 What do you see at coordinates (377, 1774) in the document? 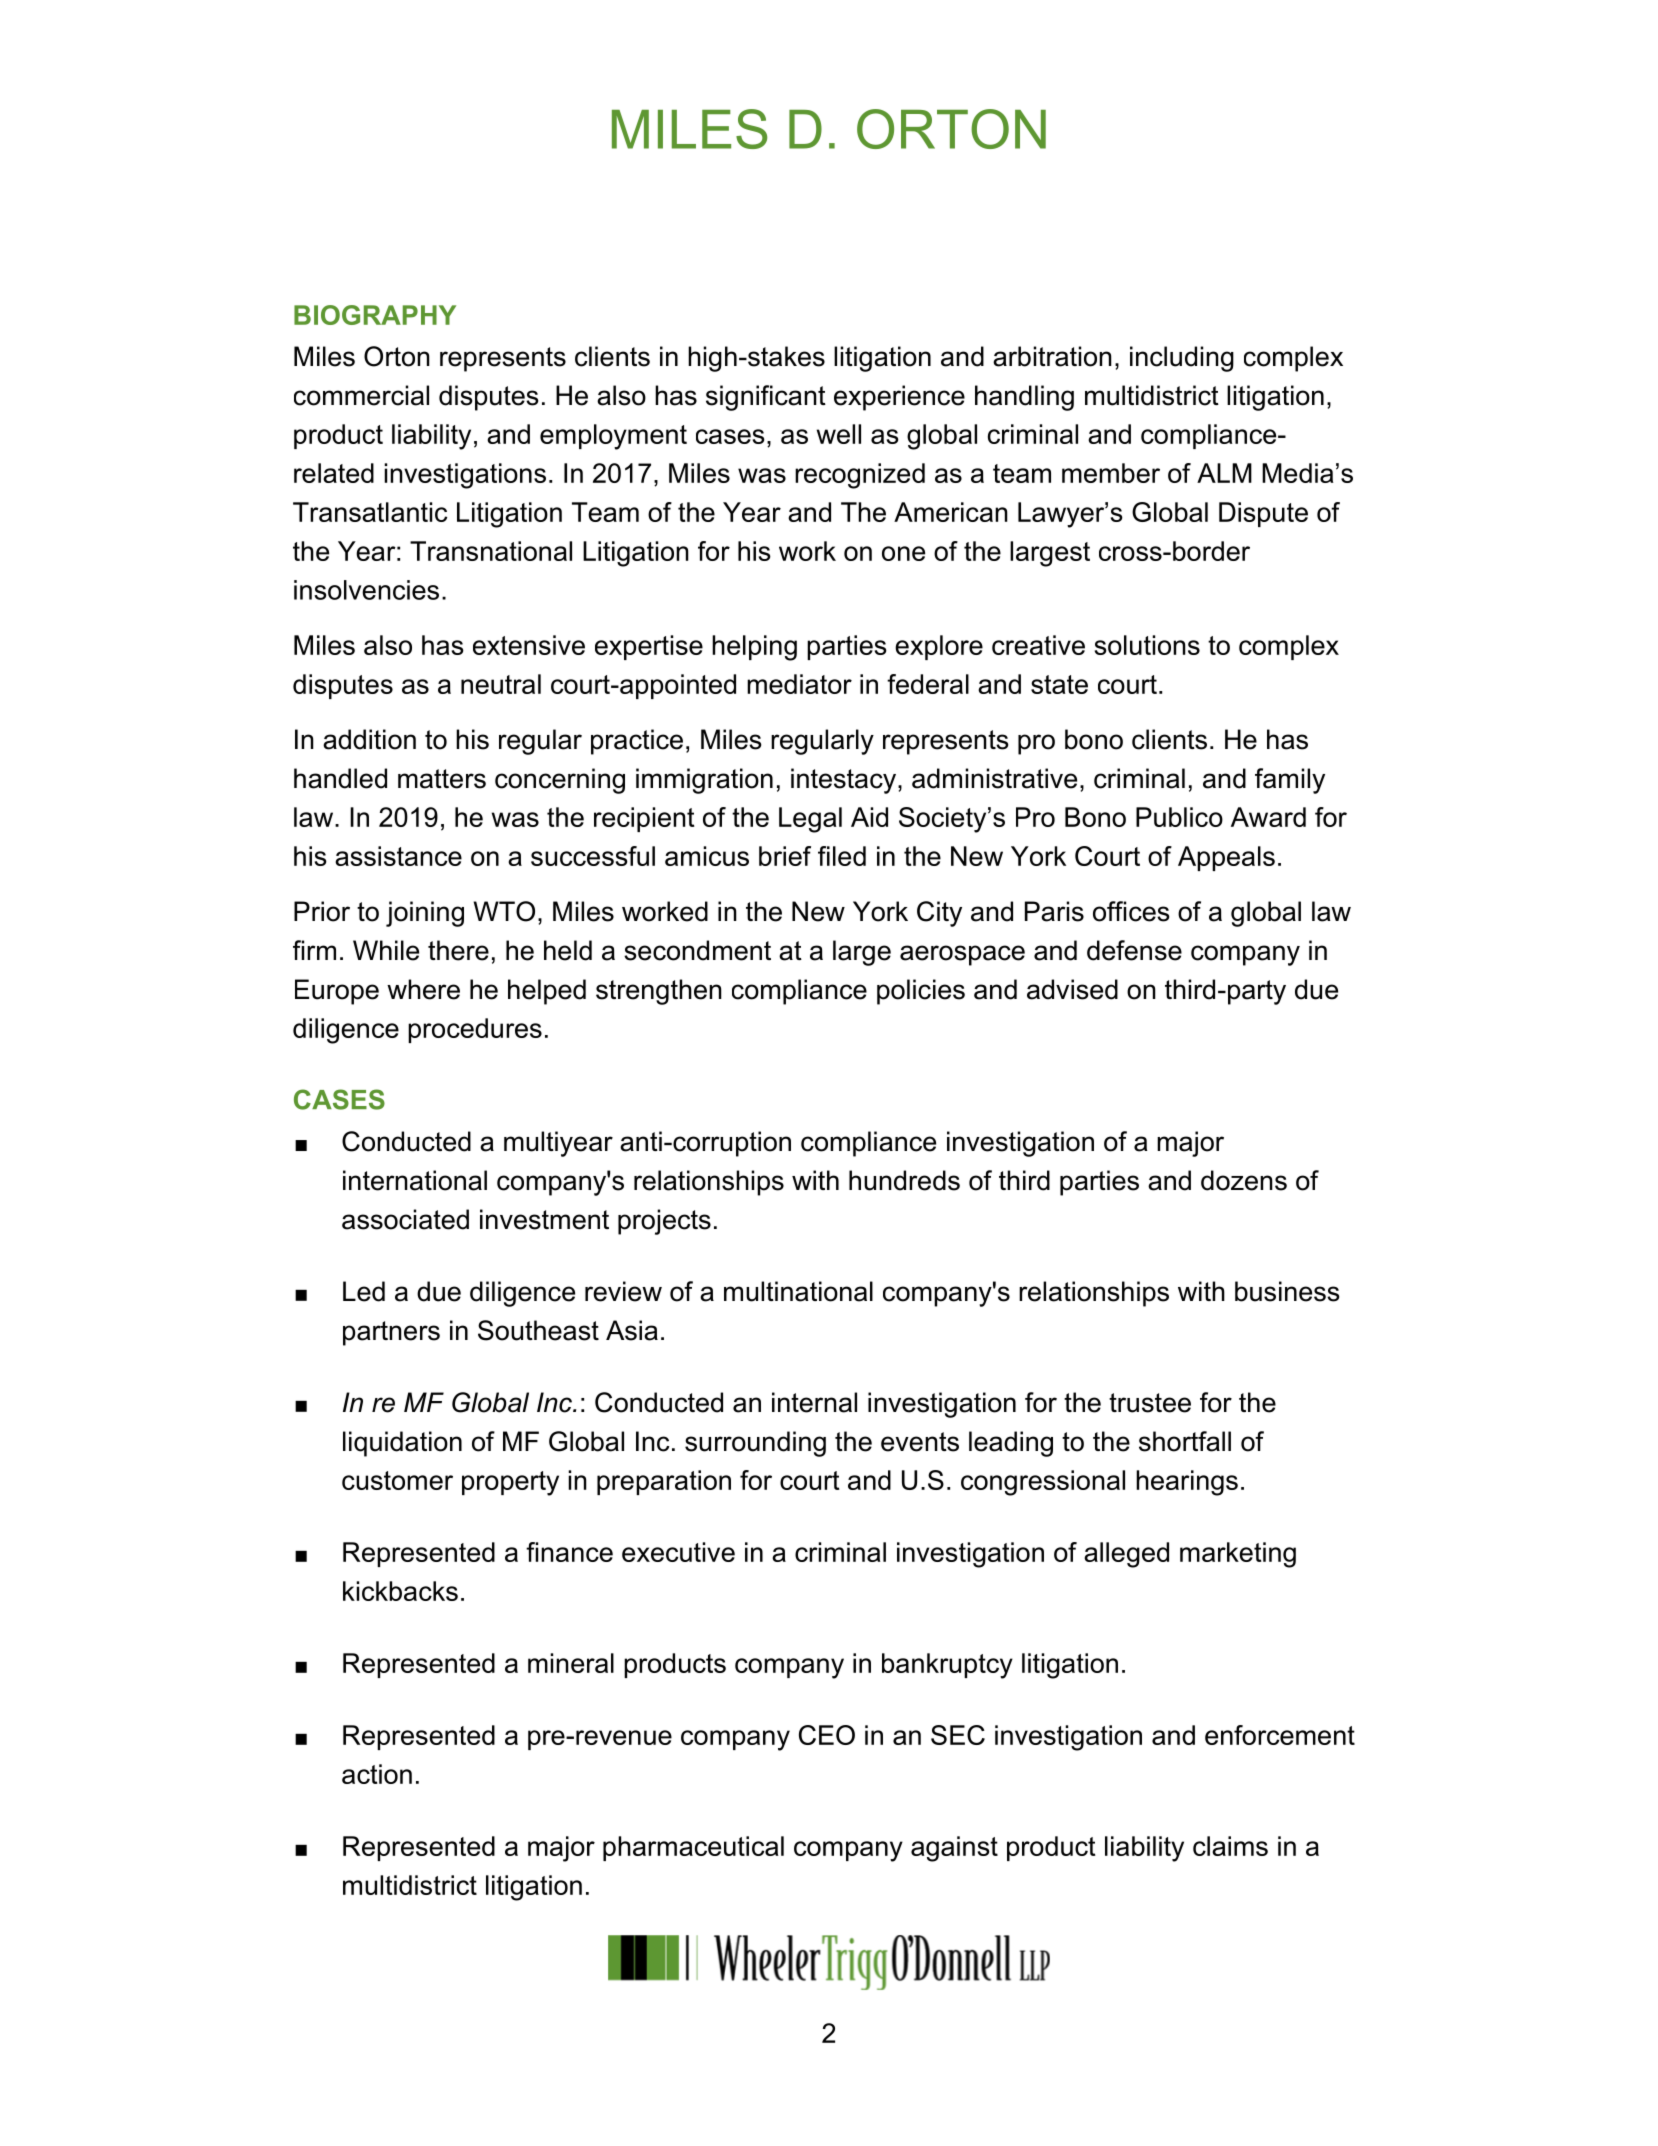
I see `action` at bounding box center [377, 1774].
